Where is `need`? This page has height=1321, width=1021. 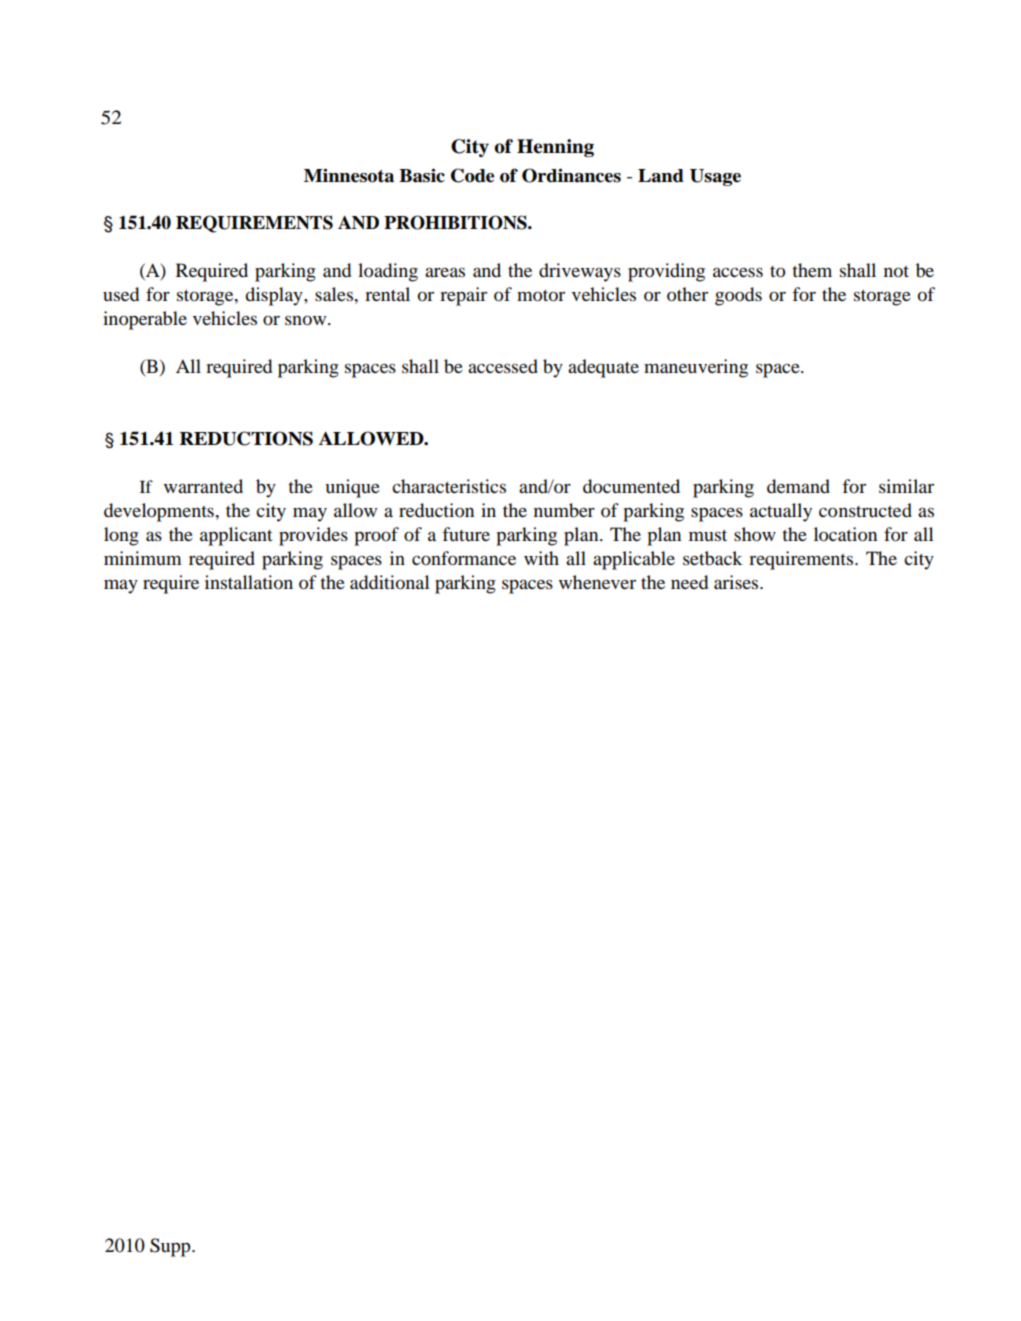
need is located at coordinates (689, 582).
